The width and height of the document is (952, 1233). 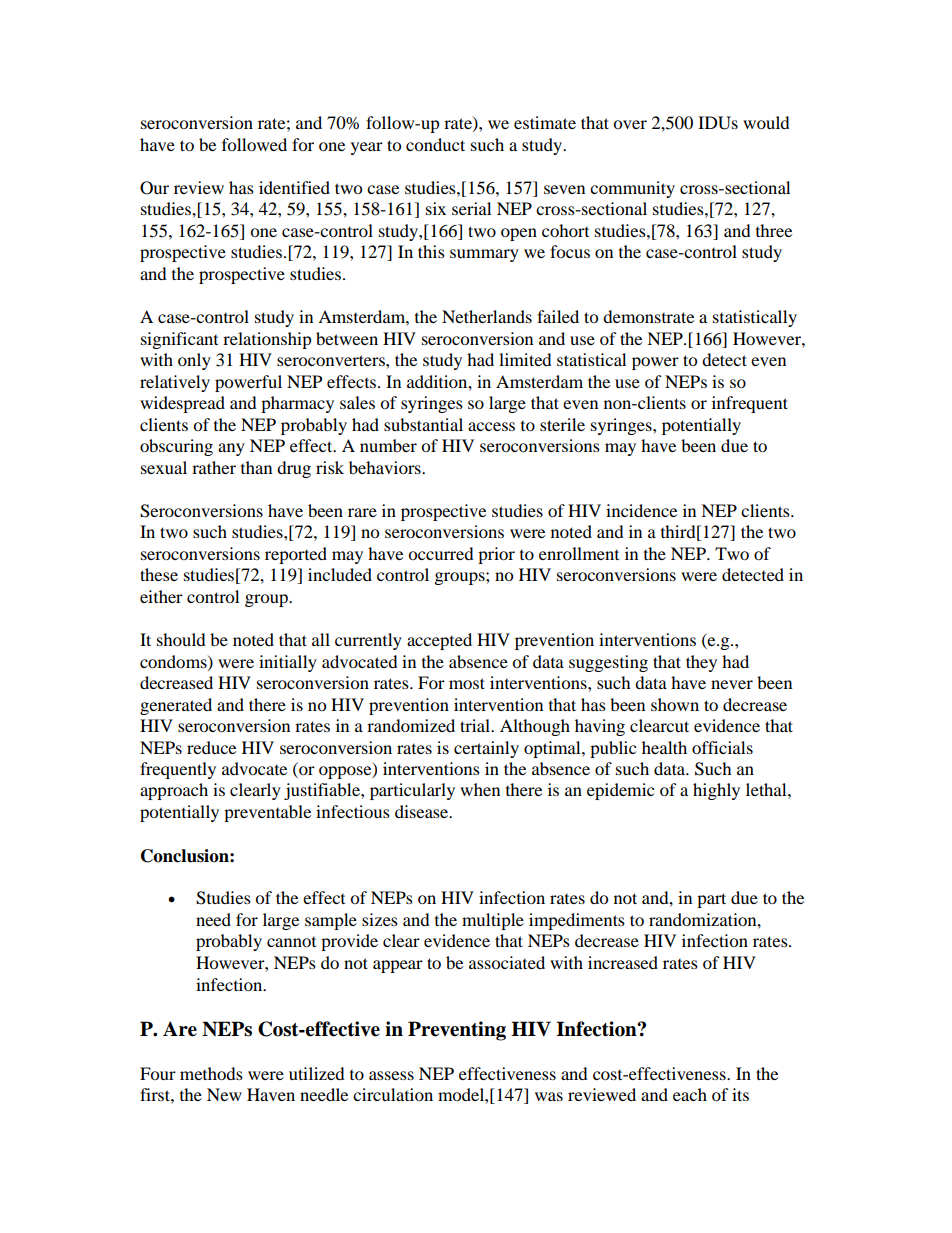 I want to click on they, so click(x=701, y=663).
